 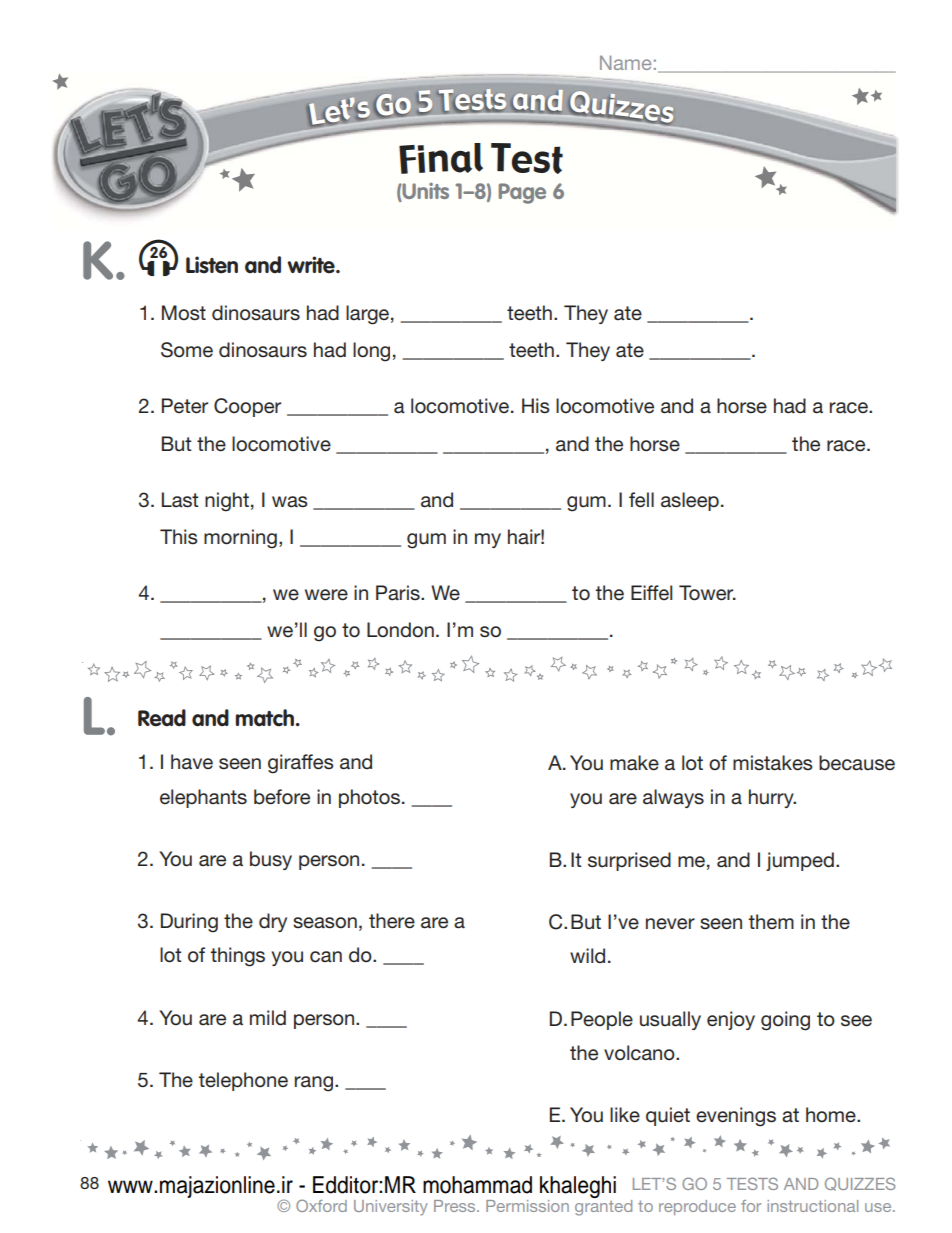 What do you see at coordinates (587, 955) in the image?
I see `wild` at bounding box center [587, 955].
